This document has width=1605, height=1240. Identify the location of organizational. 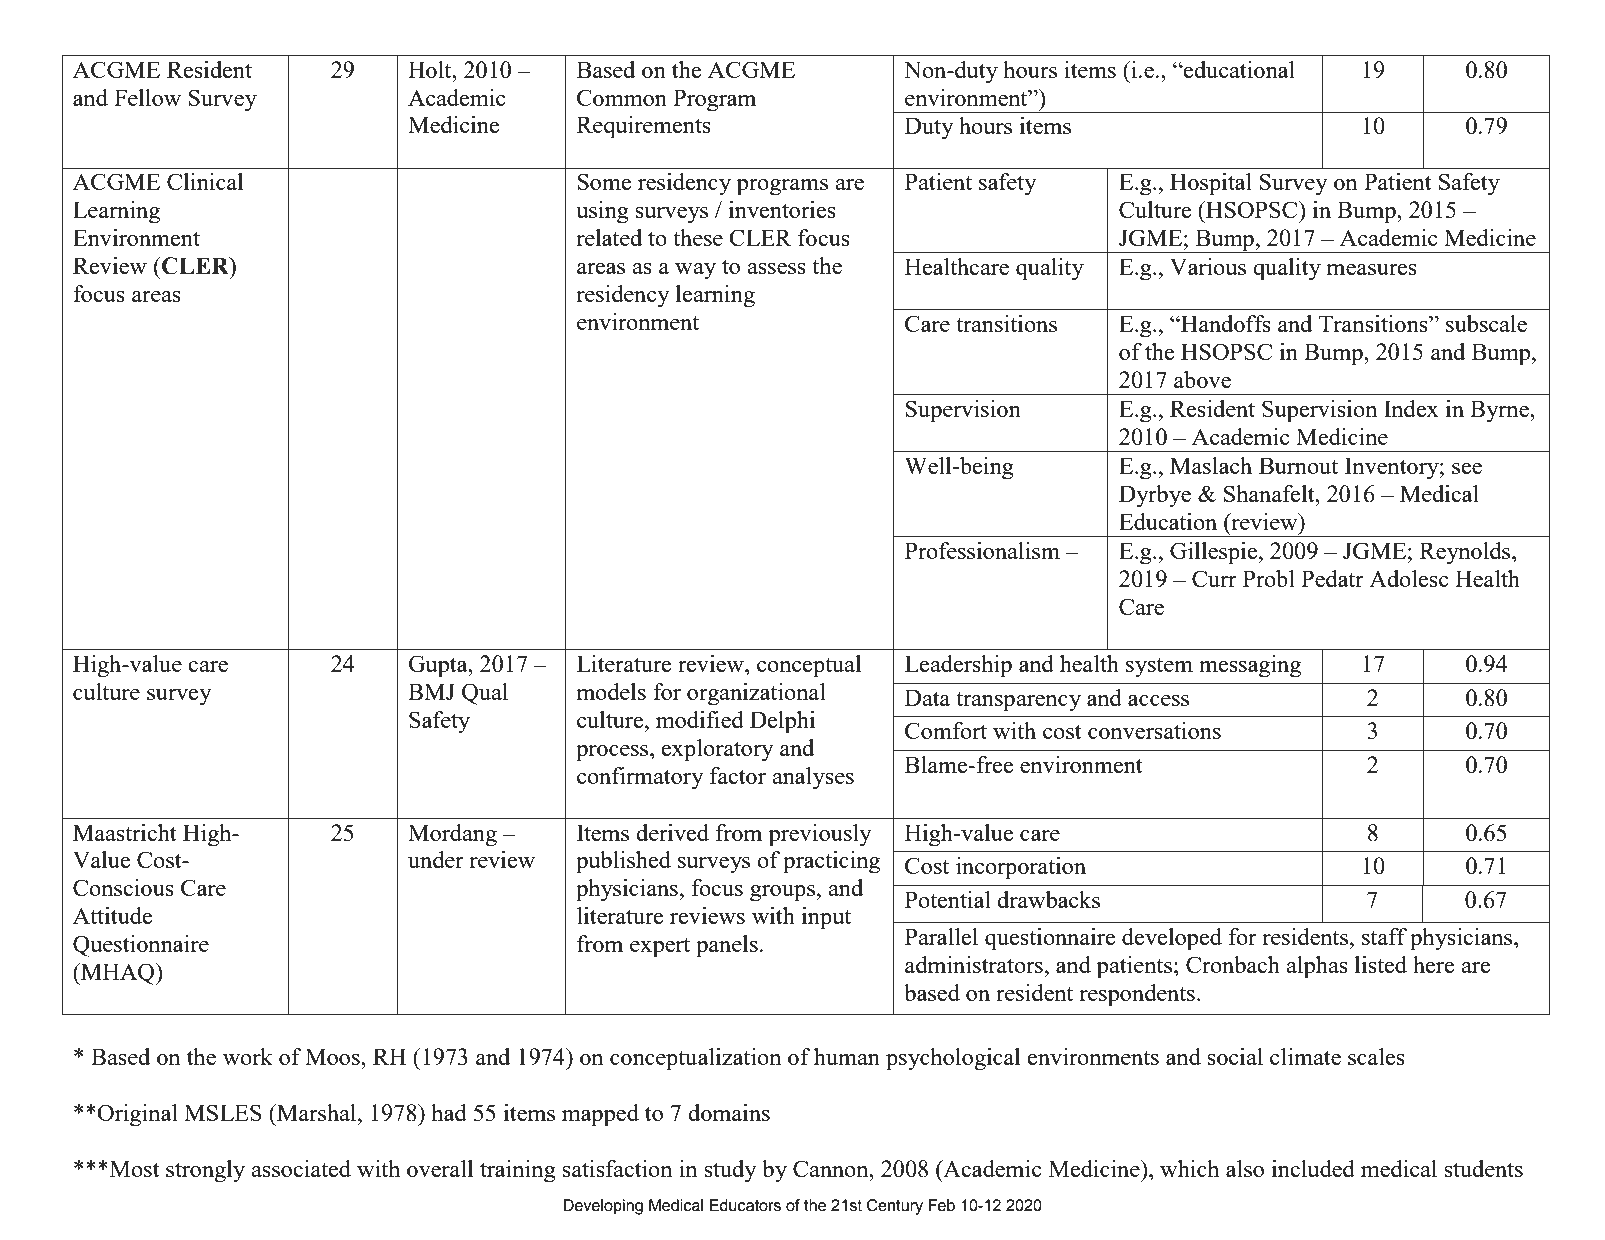
(756, 694).
